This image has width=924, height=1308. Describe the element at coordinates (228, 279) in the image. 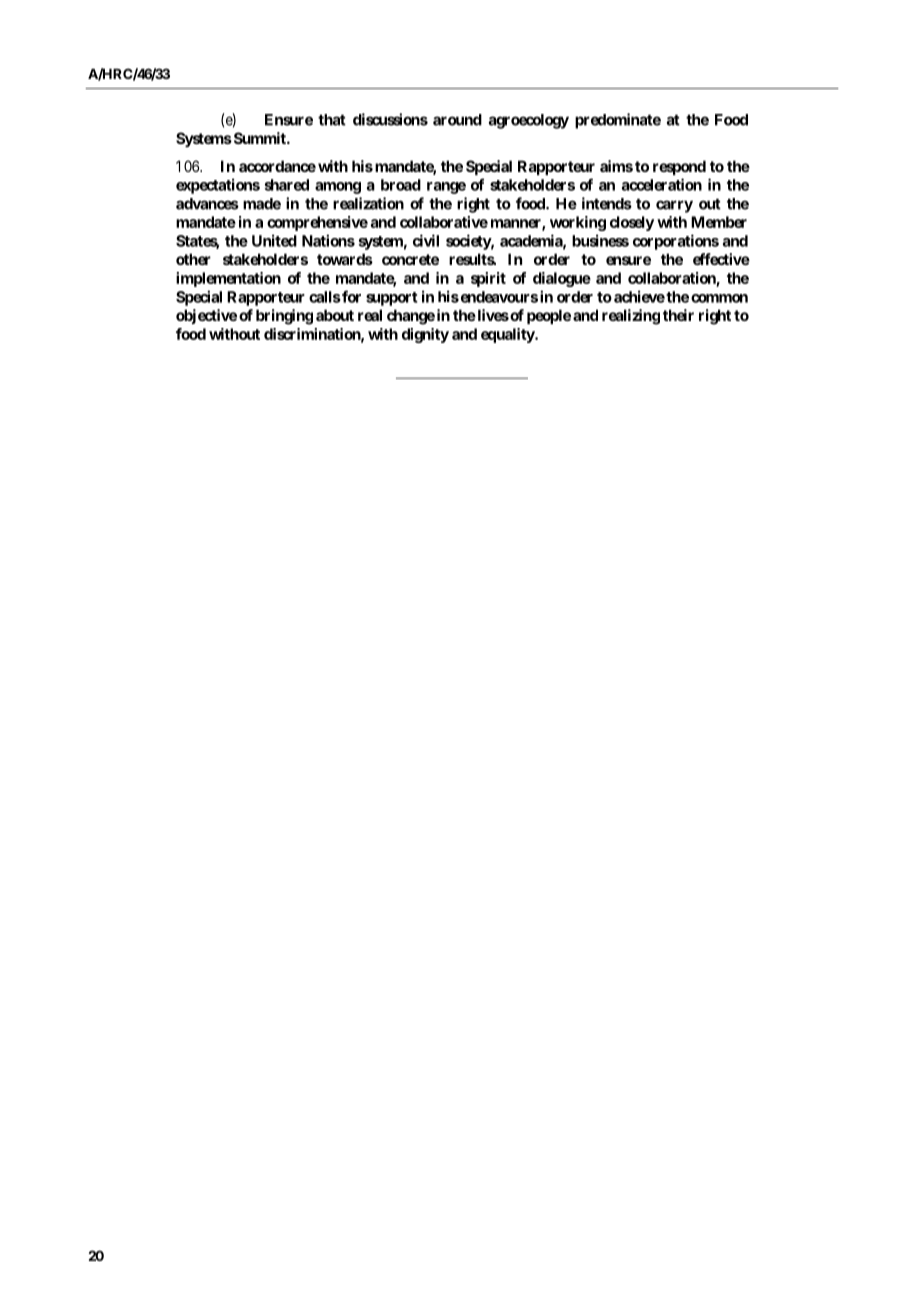

I see `implementation` at that location.
